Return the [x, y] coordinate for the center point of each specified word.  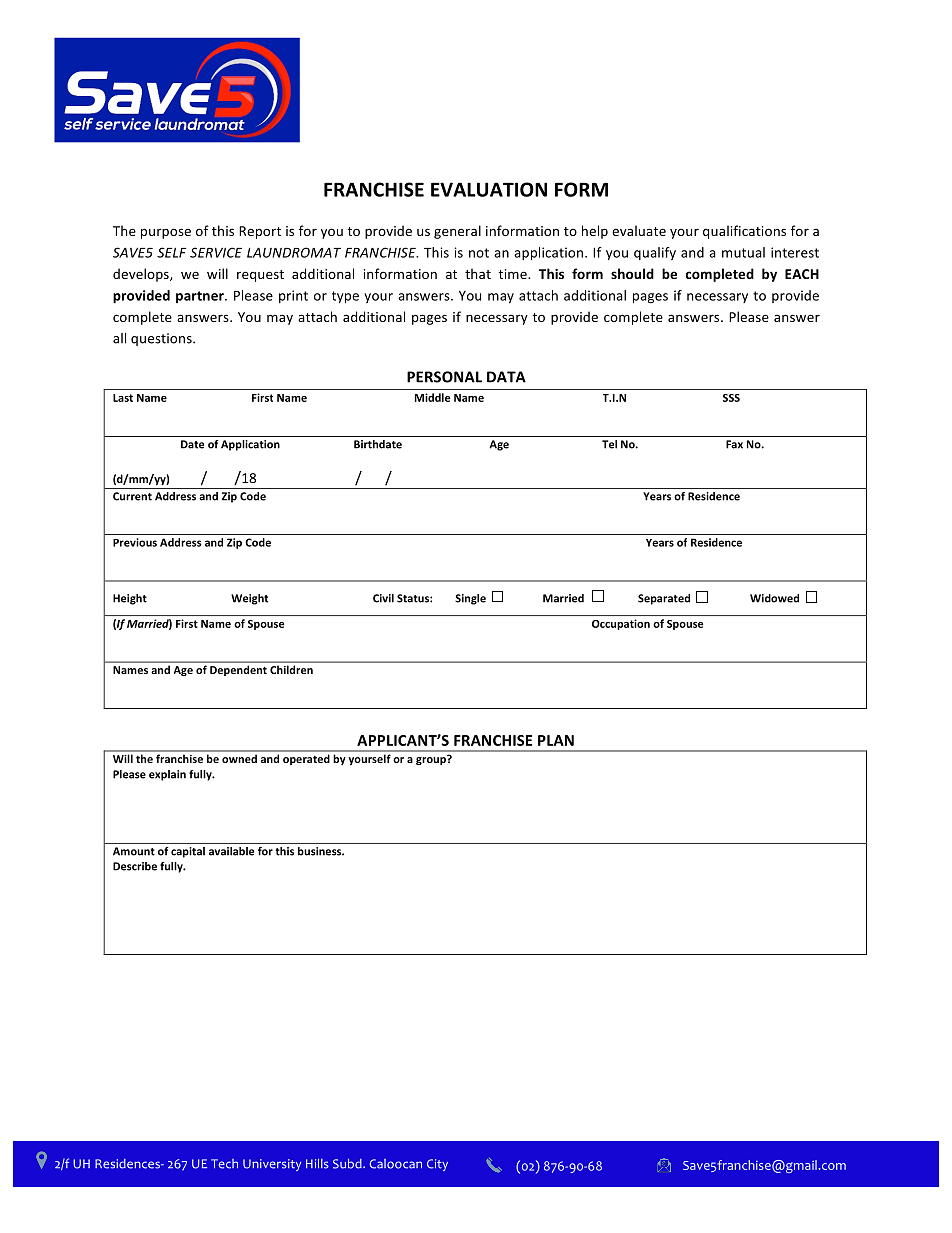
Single [470, 599]
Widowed [774, 598]
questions [162, 339]
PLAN [556, 740]
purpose [166, 233]
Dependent [238, 671]
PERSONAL [444, 377]
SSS [731, 398]
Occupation [621, 624]
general [457, 232]
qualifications [744, 232]
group [432, 760]
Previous [135, 542]
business [321, 851]
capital [188, 852]
